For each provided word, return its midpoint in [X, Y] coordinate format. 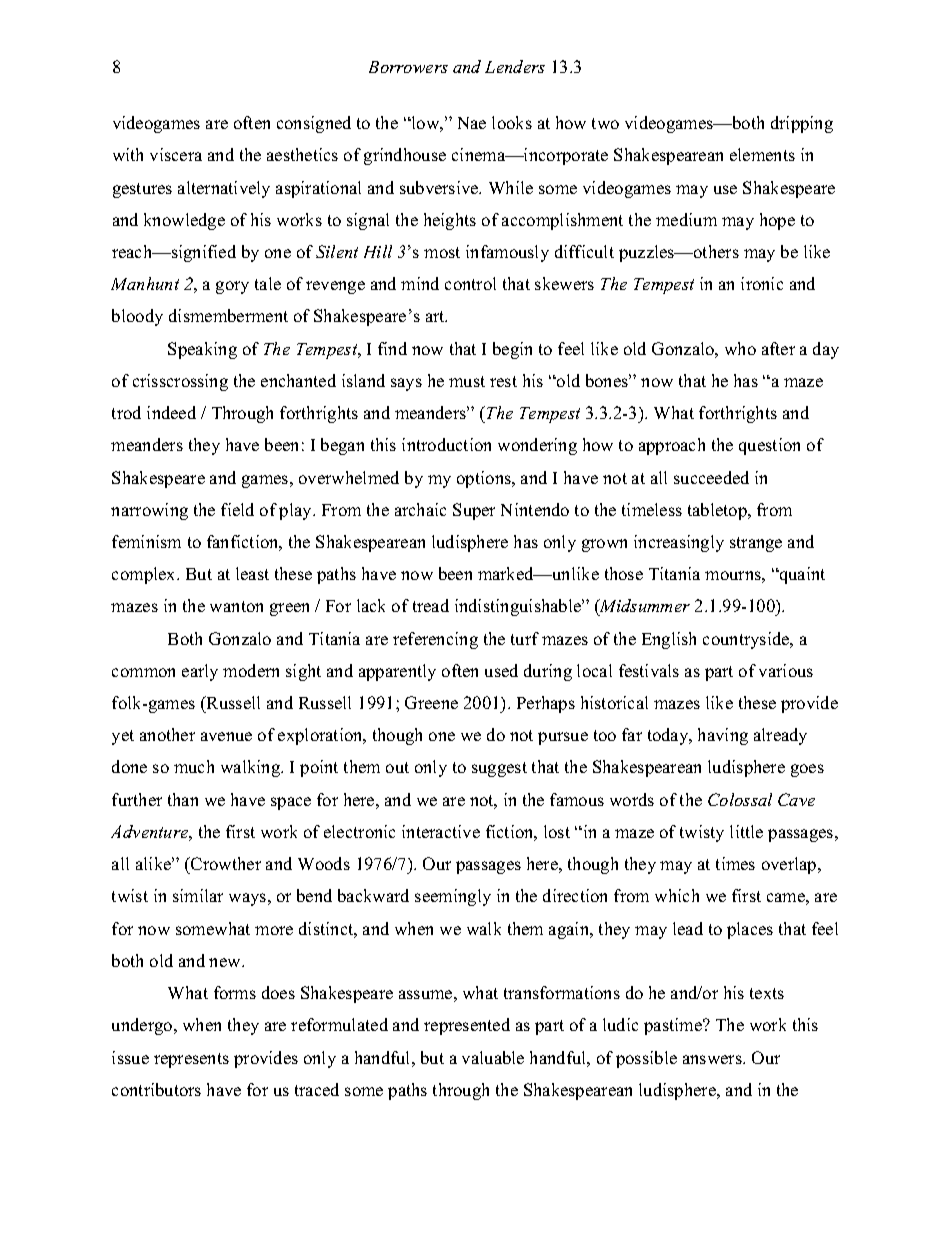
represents [191, 1060]
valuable [493, 1057]
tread [431, 605]
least [252, 573]
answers [713, 1059]
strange [756, 544]
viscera [176, 154]
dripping [802, 124]
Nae [472, 123]
